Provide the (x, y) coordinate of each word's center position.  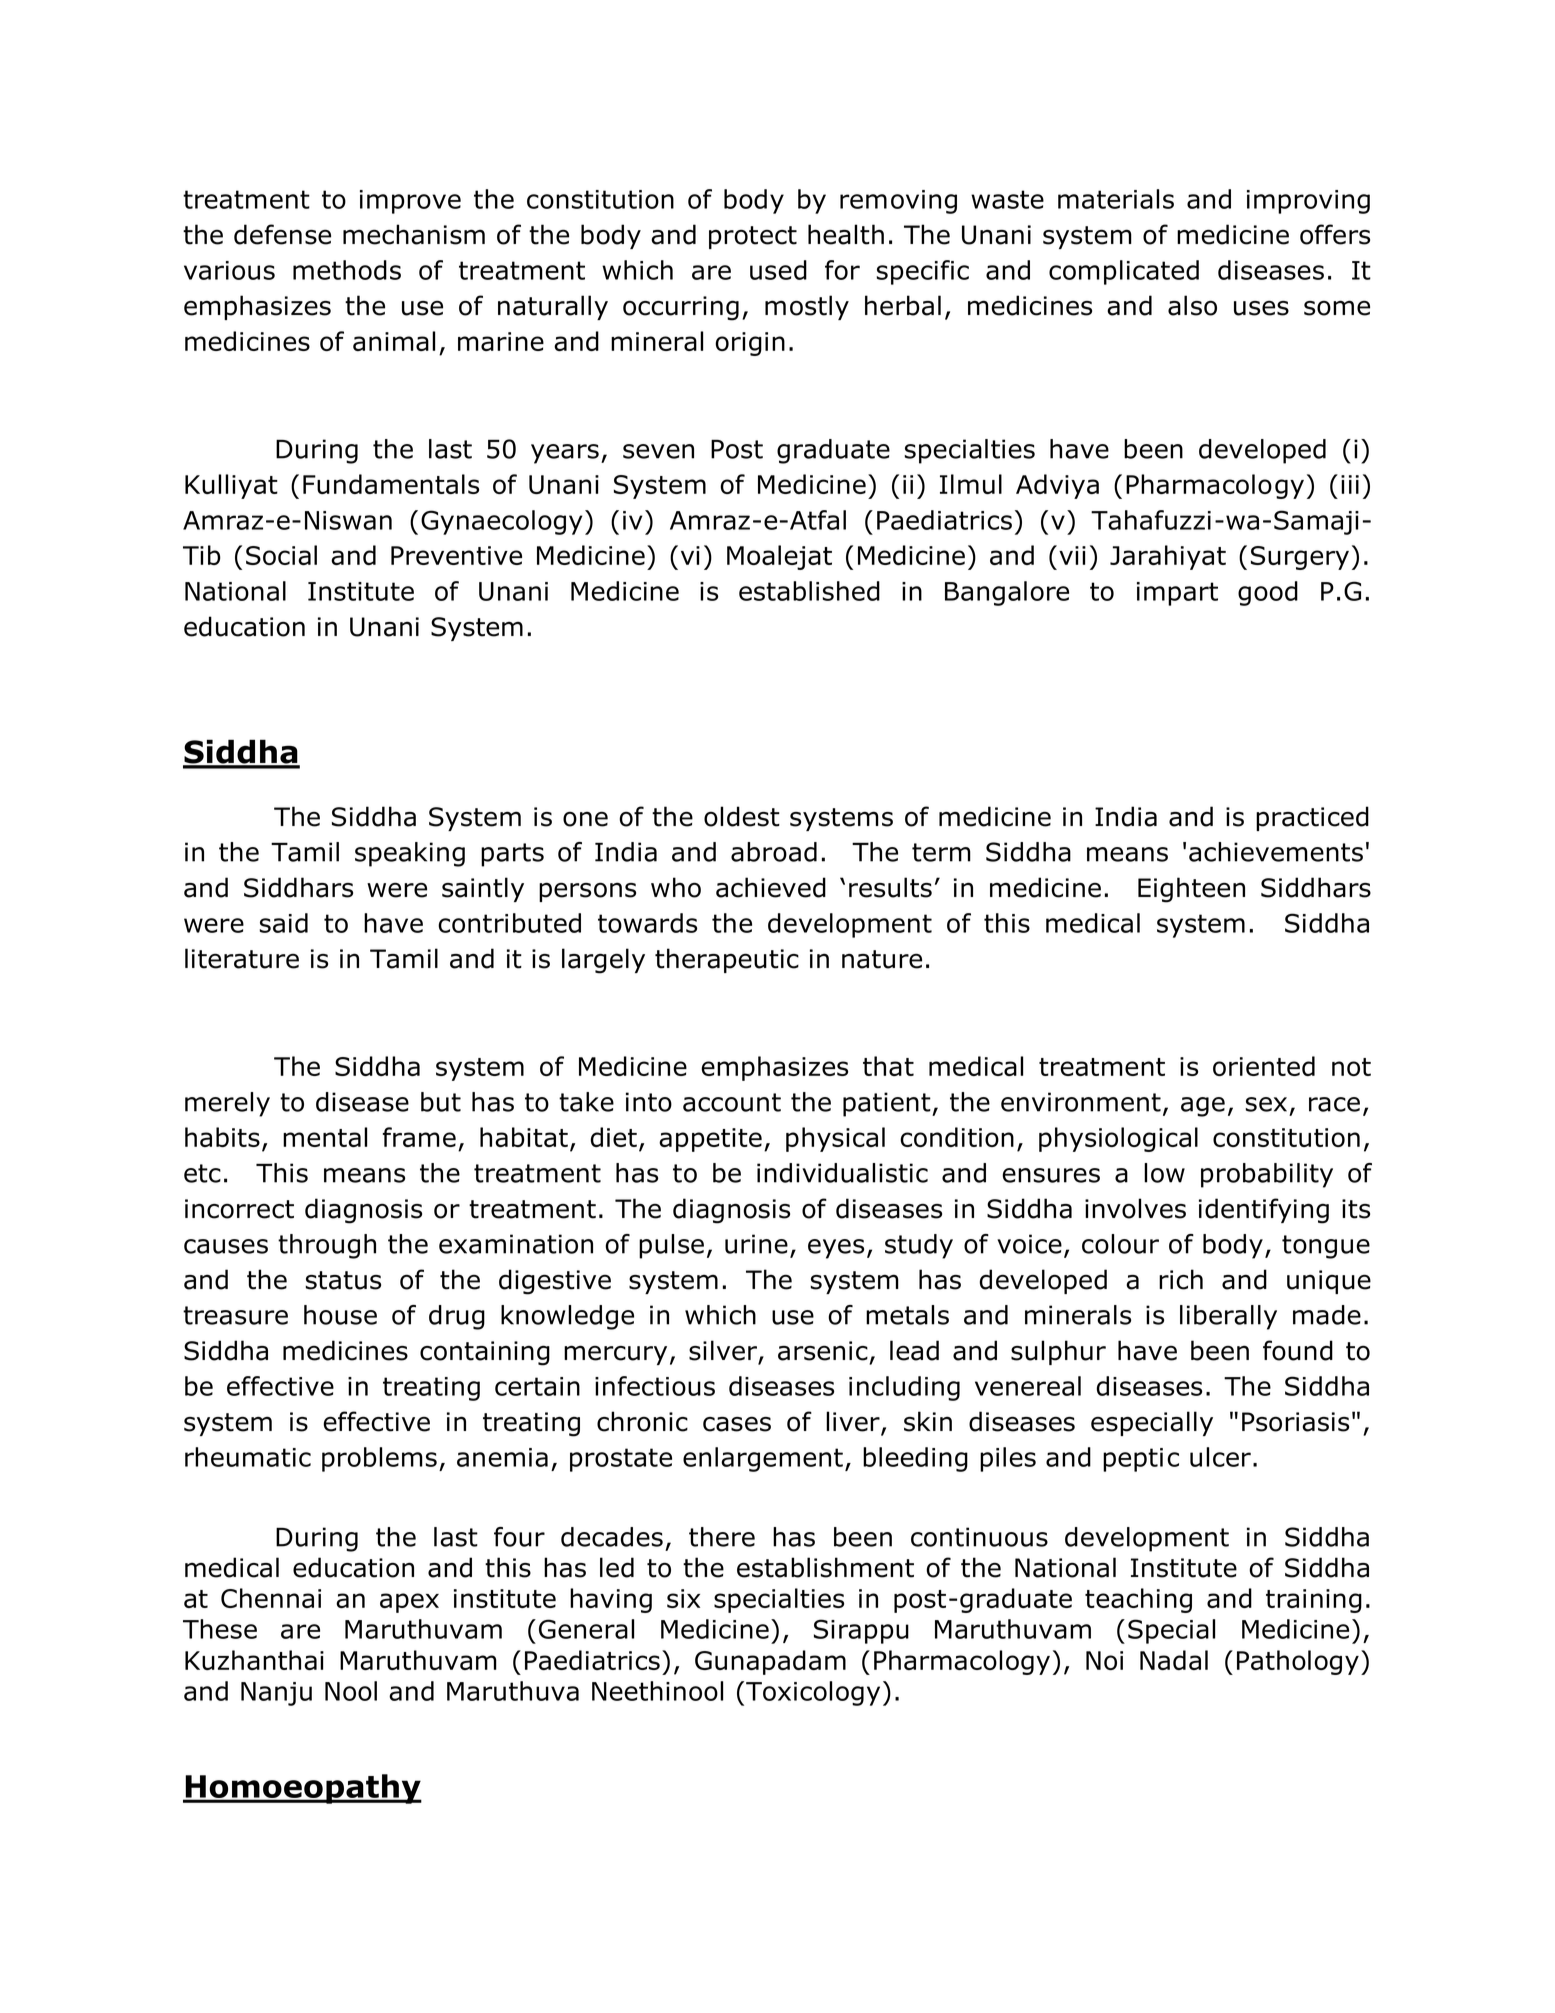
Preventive (456, 555)
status (343, 1280)
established (809, 591)
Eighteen (1191, 890)
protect (753, 237)
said (284, 923)
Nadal (1174, 1660)
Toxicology (813, 1693)
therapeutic (727, 960)
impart (1177, 594)
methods (347, 270)
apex (409, 1603)
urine (756, 1244)
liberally (1228, 1317)
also (1192, 305)
